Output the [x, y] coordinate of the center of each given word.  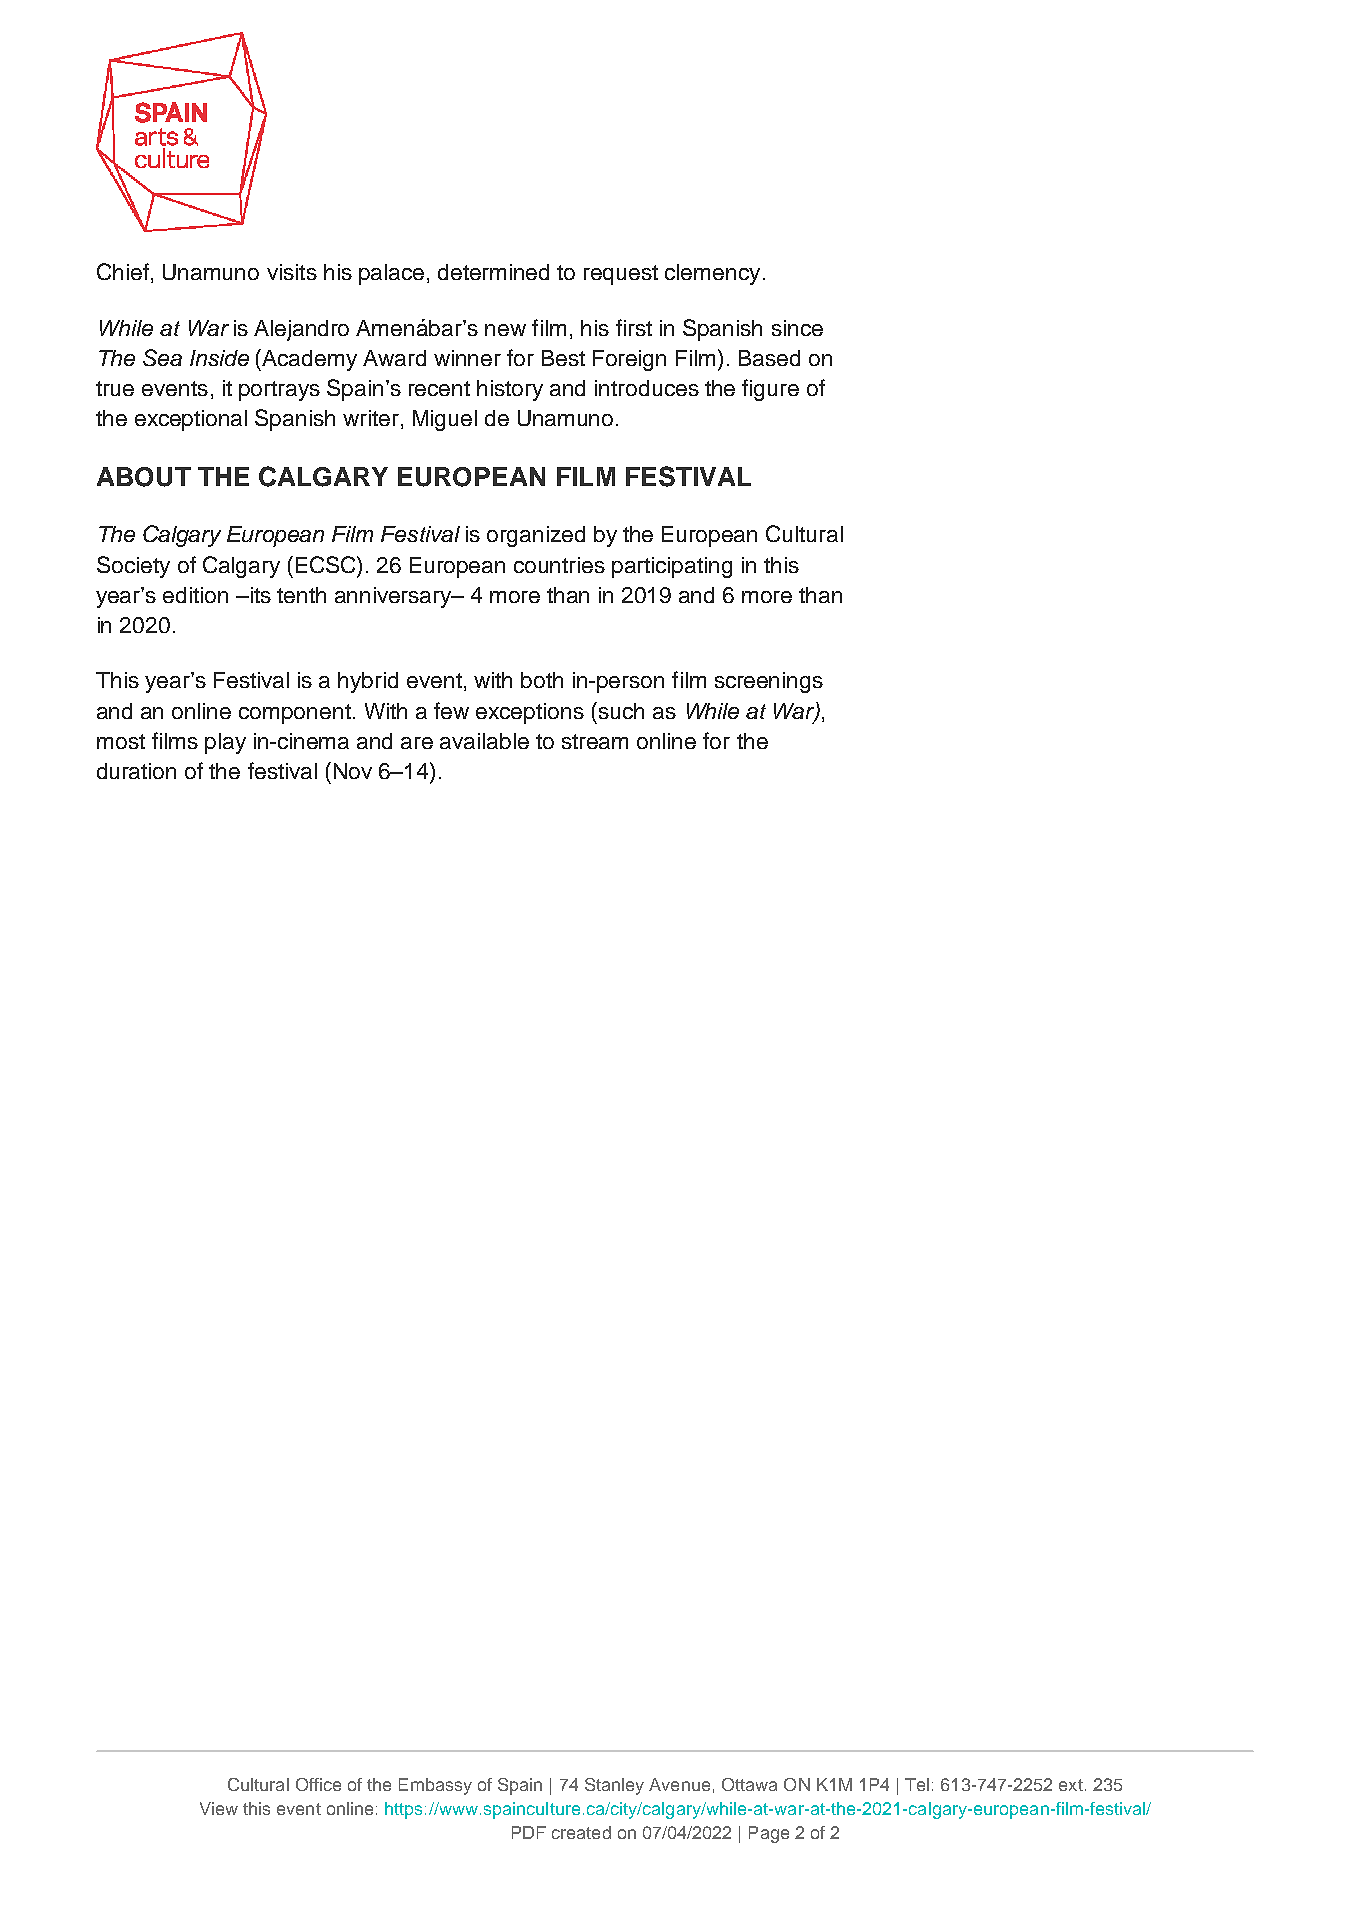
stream [595, 741]
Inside [219, 358]
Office [318, 1784]
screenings [769, 682]
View [219, 1808]
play [225, 743]
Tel [917, 1784]
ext [1071, 1785]
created [581, 1832]
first [634, 327]
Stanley [614, 1786]
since [797, 328]
